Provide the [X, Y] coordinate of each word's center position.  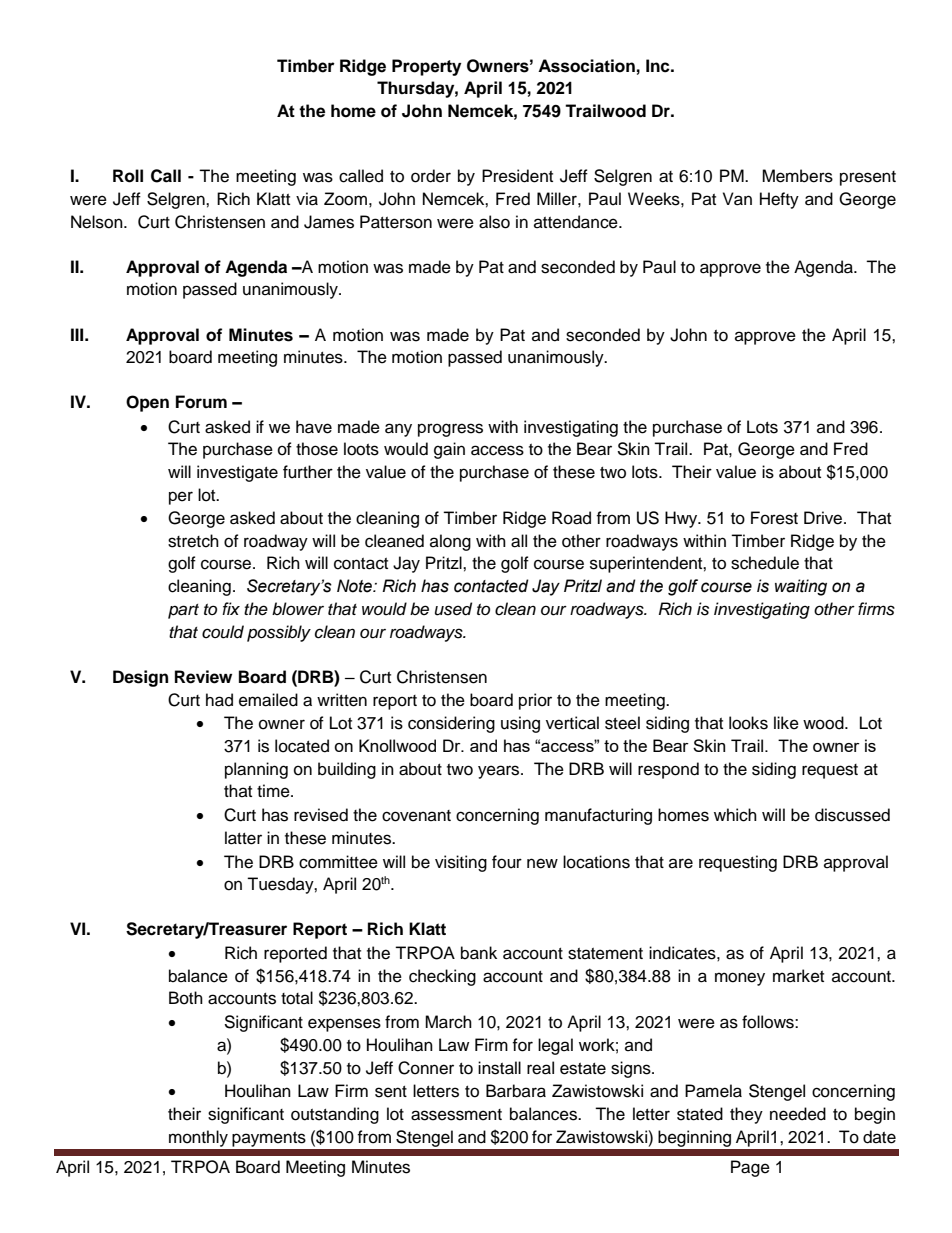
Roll [128, 176]
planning [256, 770]
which [735, 815]
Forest [774, 518]
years [500, 772]
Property [426, 67]
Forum [201, 402]
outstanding [335, 1115]
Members [797, 176]
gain [449, 450]
